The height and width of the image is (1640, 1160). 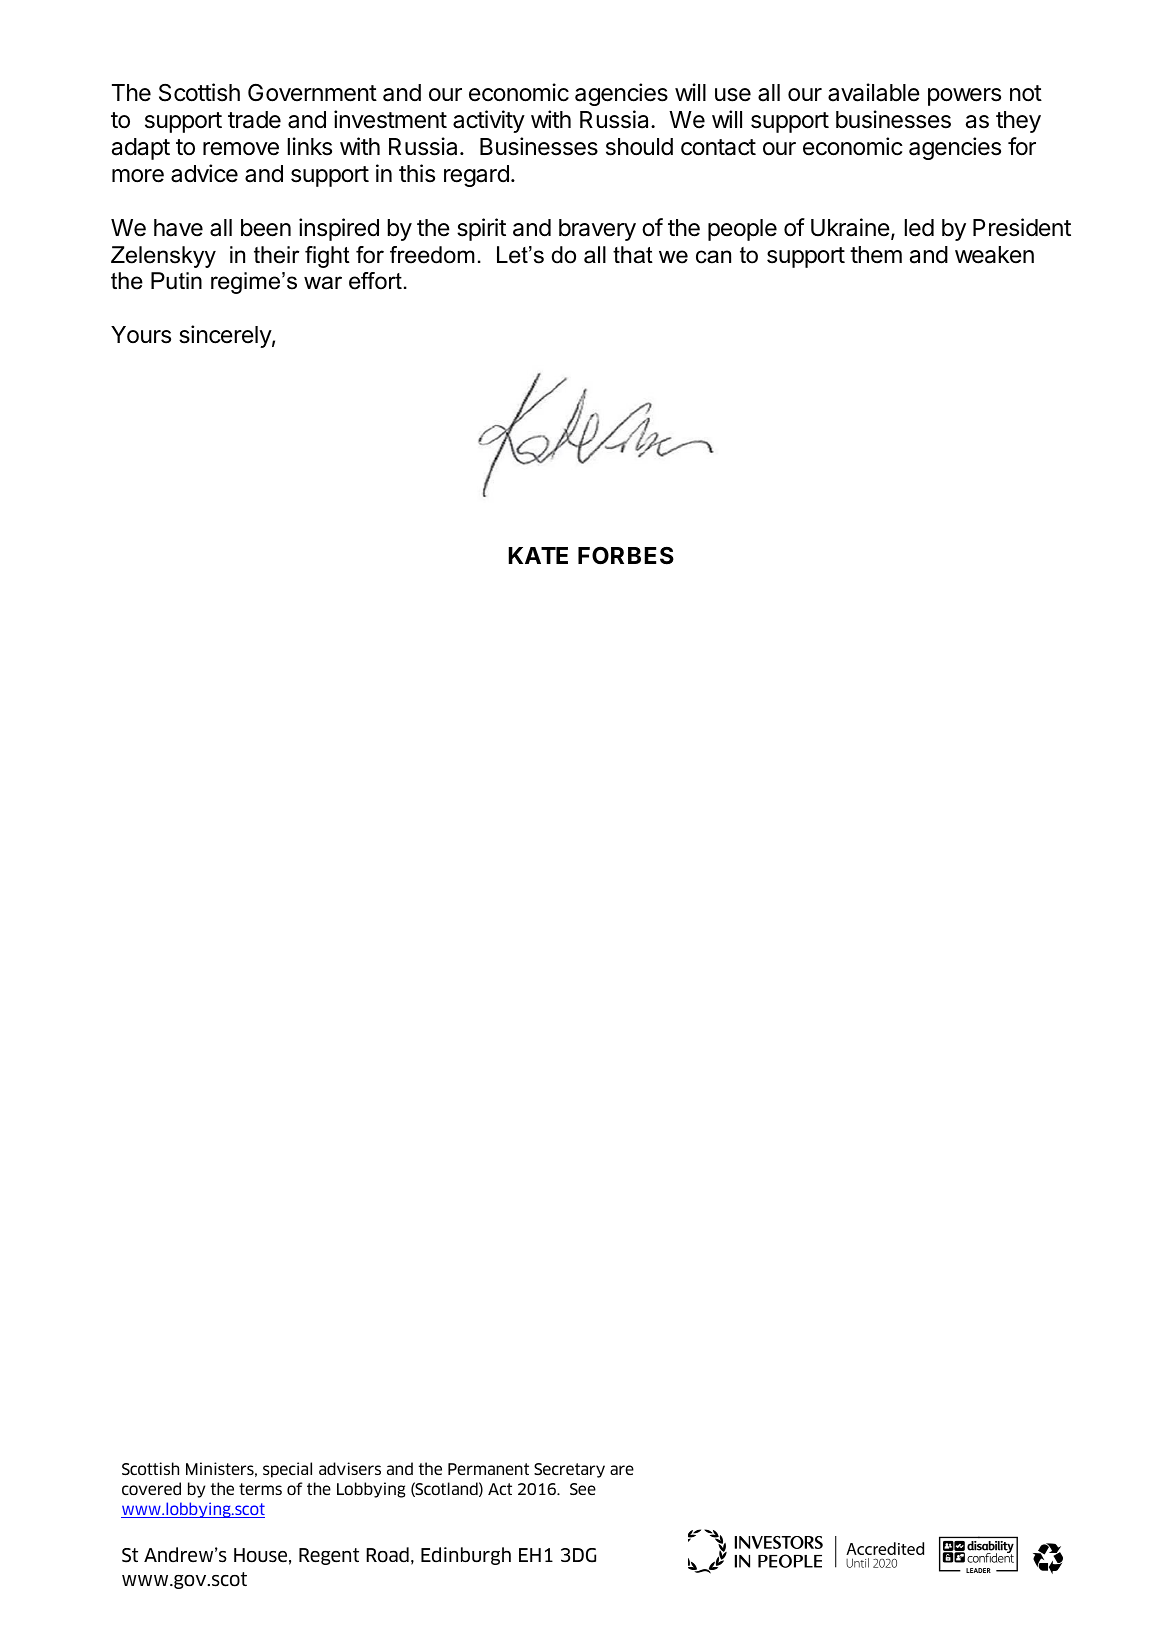 What do you see at coordinates (375, 281) in the image?
I see `effort` at bounding box center [375, 281].
